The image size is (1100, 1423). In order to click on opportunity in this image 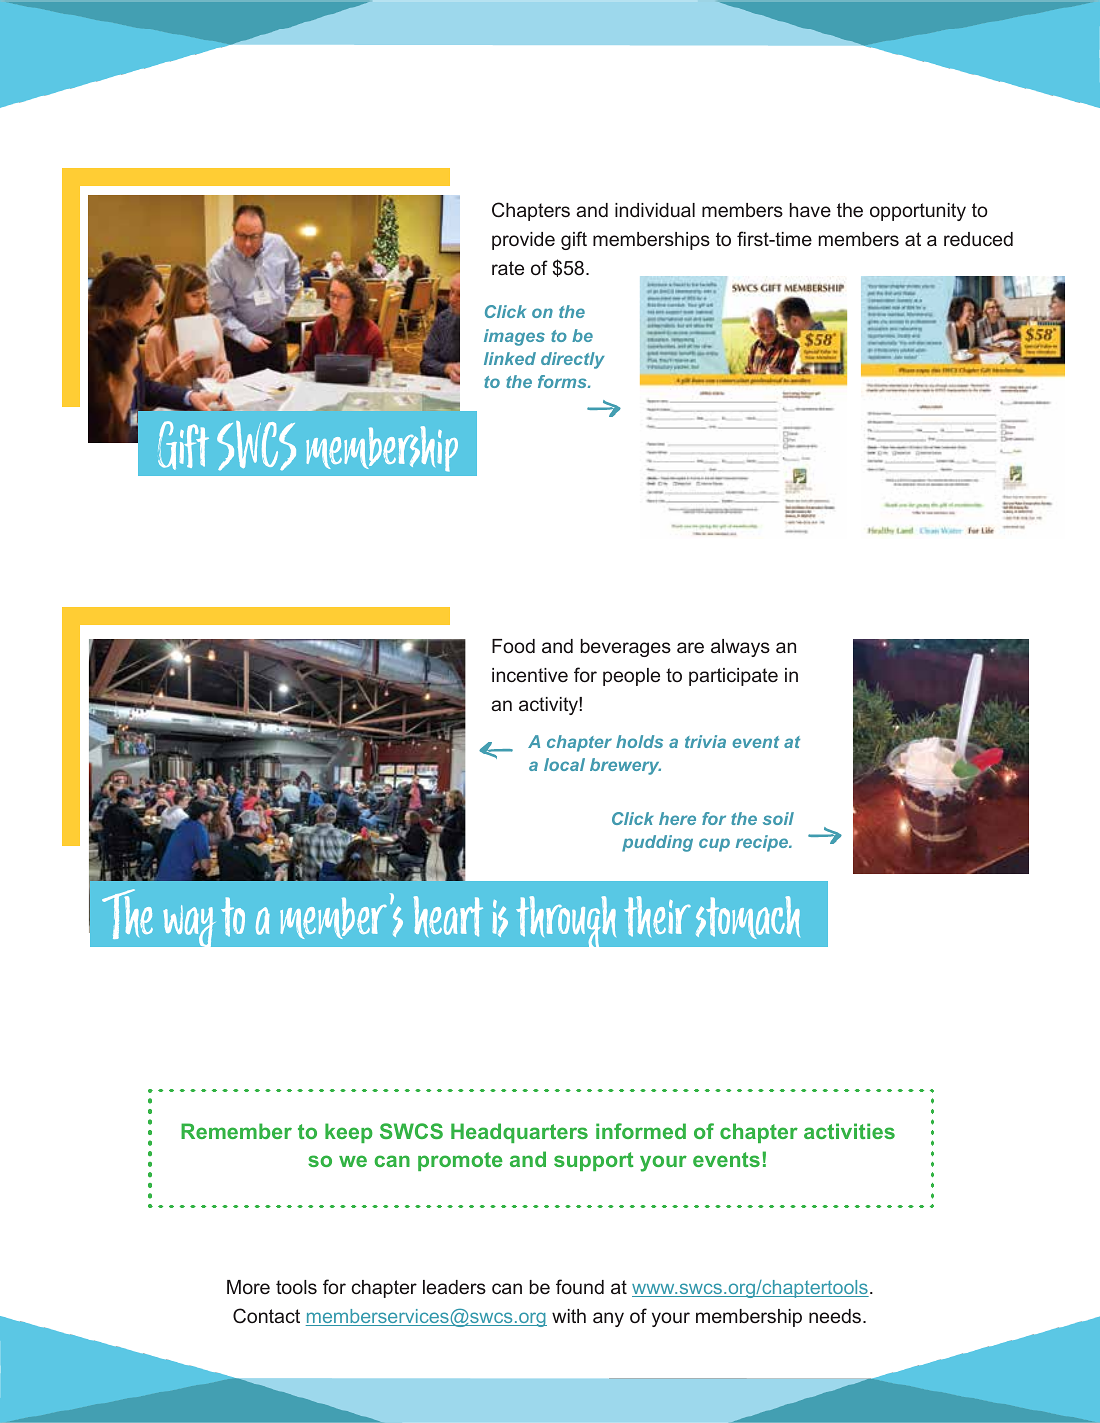, I will do `click(918, 212)`.
